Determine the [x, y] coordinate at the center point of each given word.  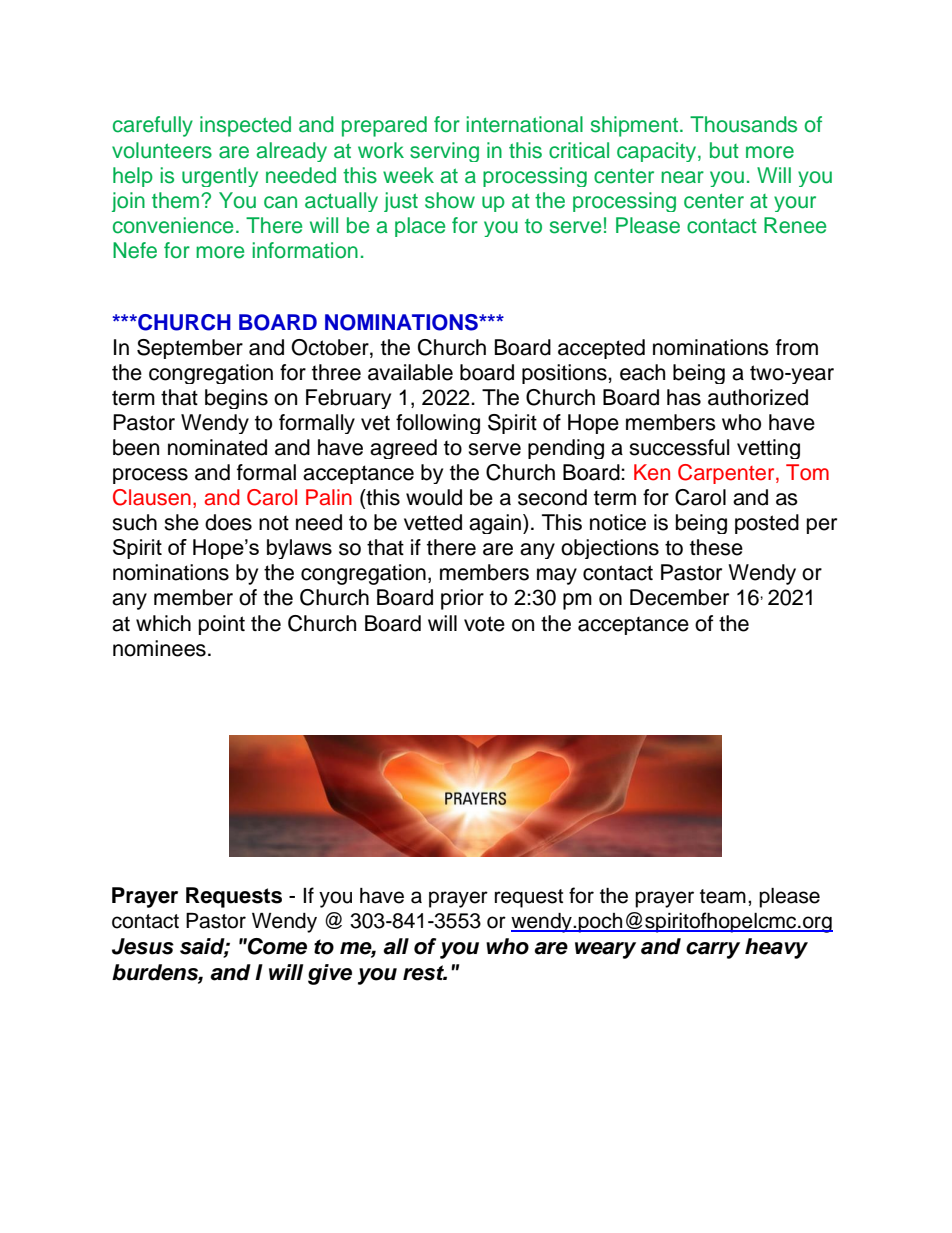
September [190, 349]
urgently [220, 177]
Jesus [143, 946]
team [723, 896]
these [716, 547]
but [724, 150]
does [228, 522]
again [495, 524]
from [797, 347]
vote [484, 624]
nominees [159, 648]
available [410, 372]
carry [713, 950]
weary [605, 950]
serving [444, 152]
